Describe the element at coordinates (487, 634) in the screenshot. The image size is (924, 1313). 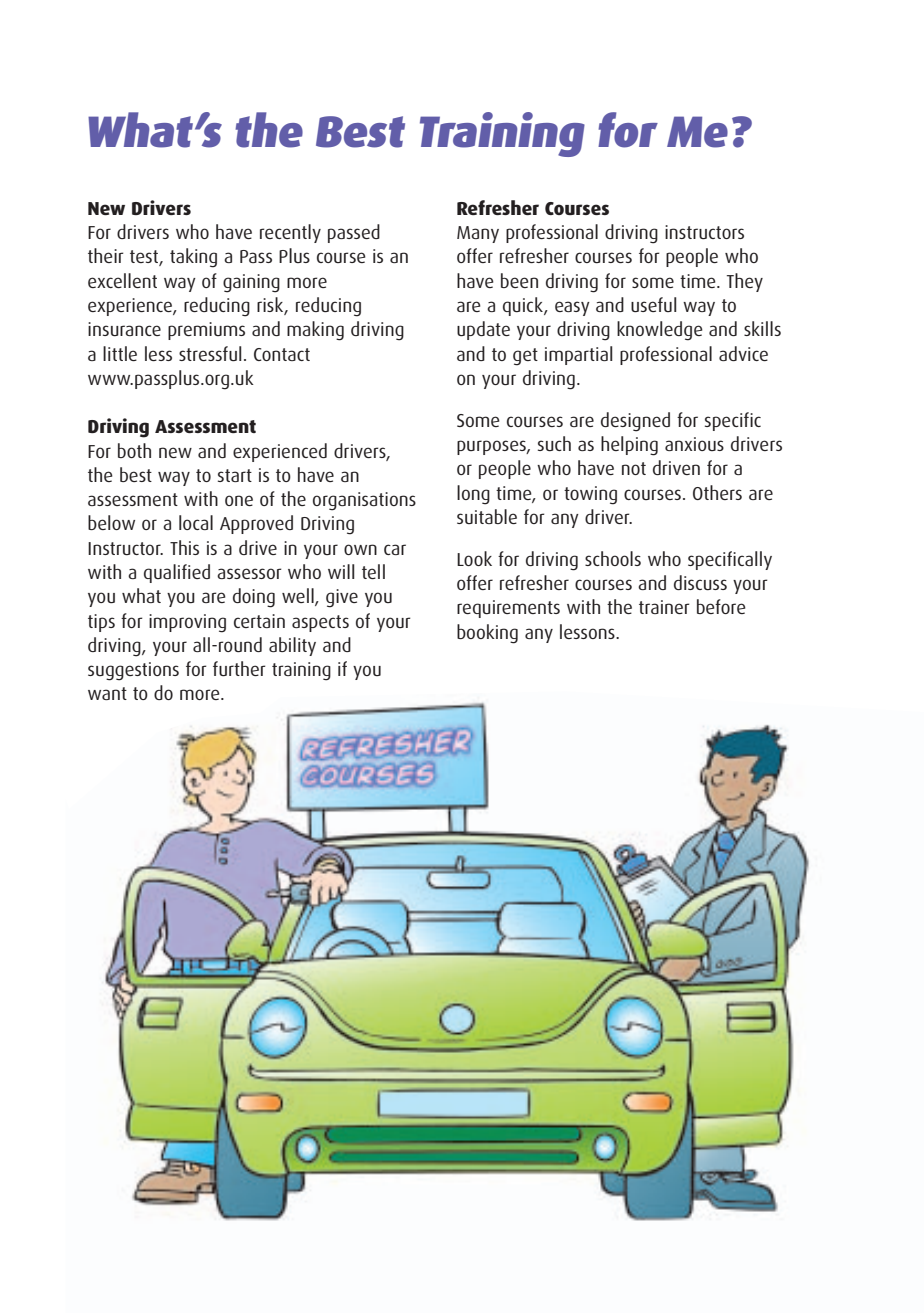
I see `booking` at that location.
